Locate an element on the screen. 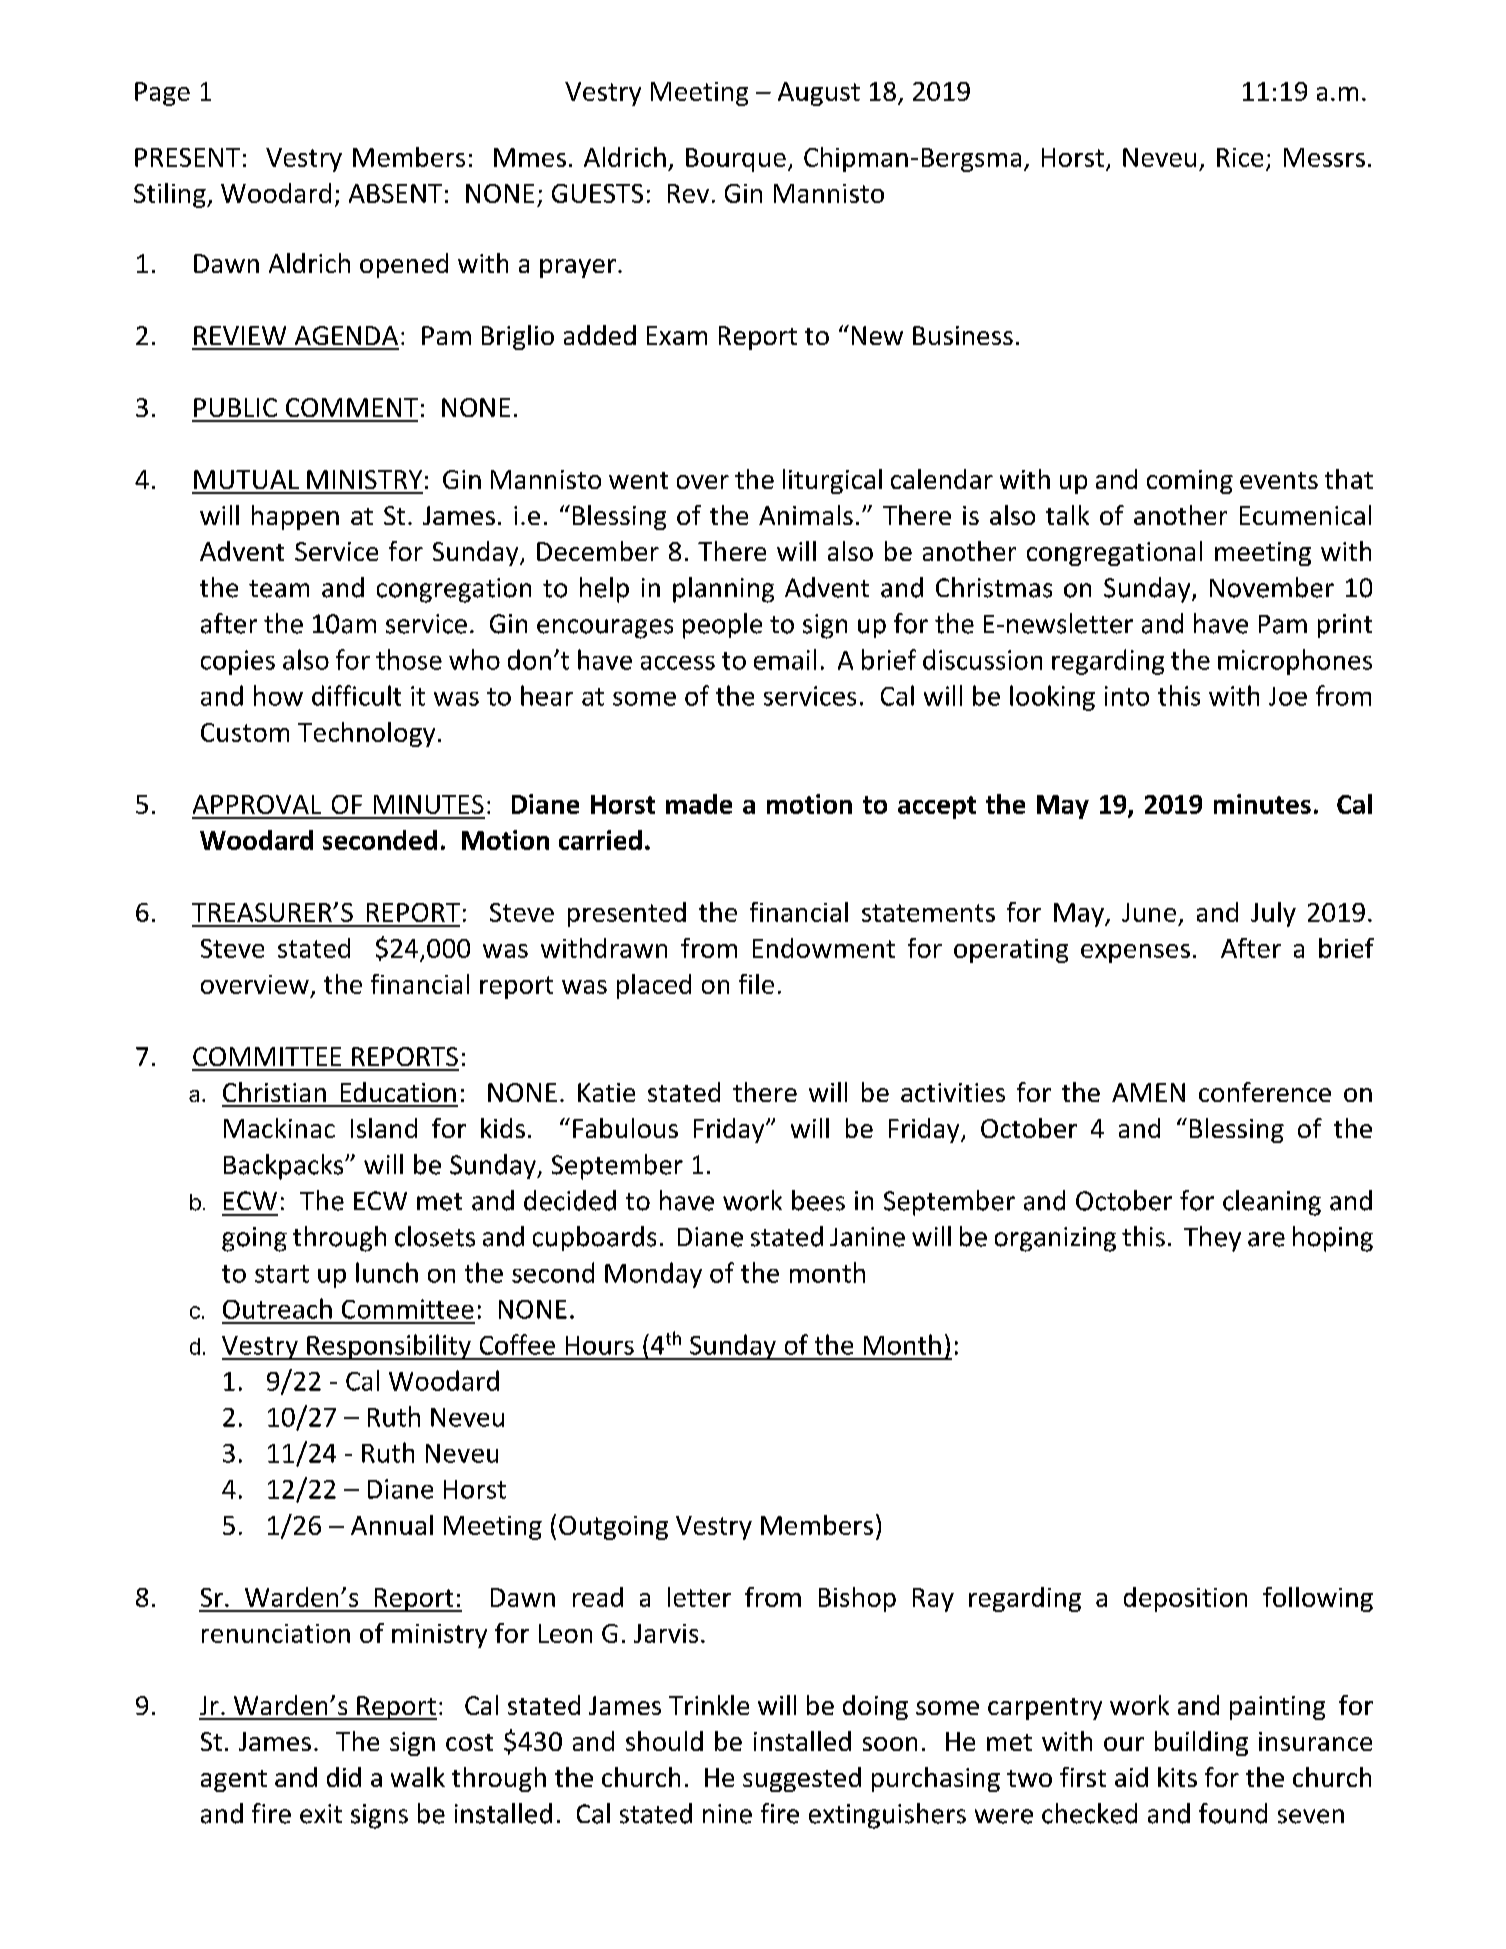  ABSENT is located at coordinates (395, 193).
